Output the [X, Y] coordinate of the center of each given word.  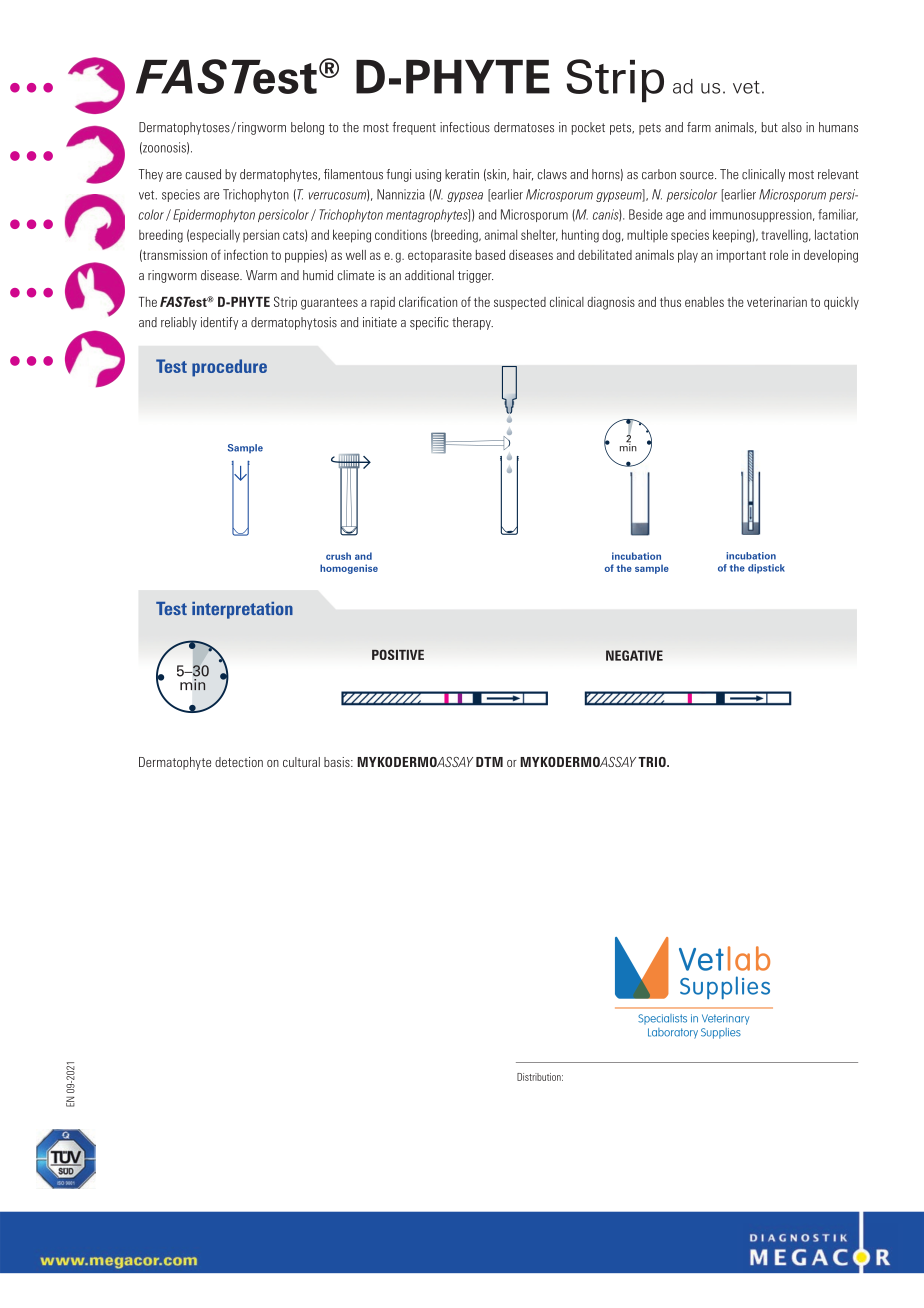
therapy [472, 323]
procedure [229, 368]
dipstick [766, 569]
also [792, 127]
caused [203, 174]
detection [239, 762]
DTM [489, 762]
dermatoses [524, 127]
